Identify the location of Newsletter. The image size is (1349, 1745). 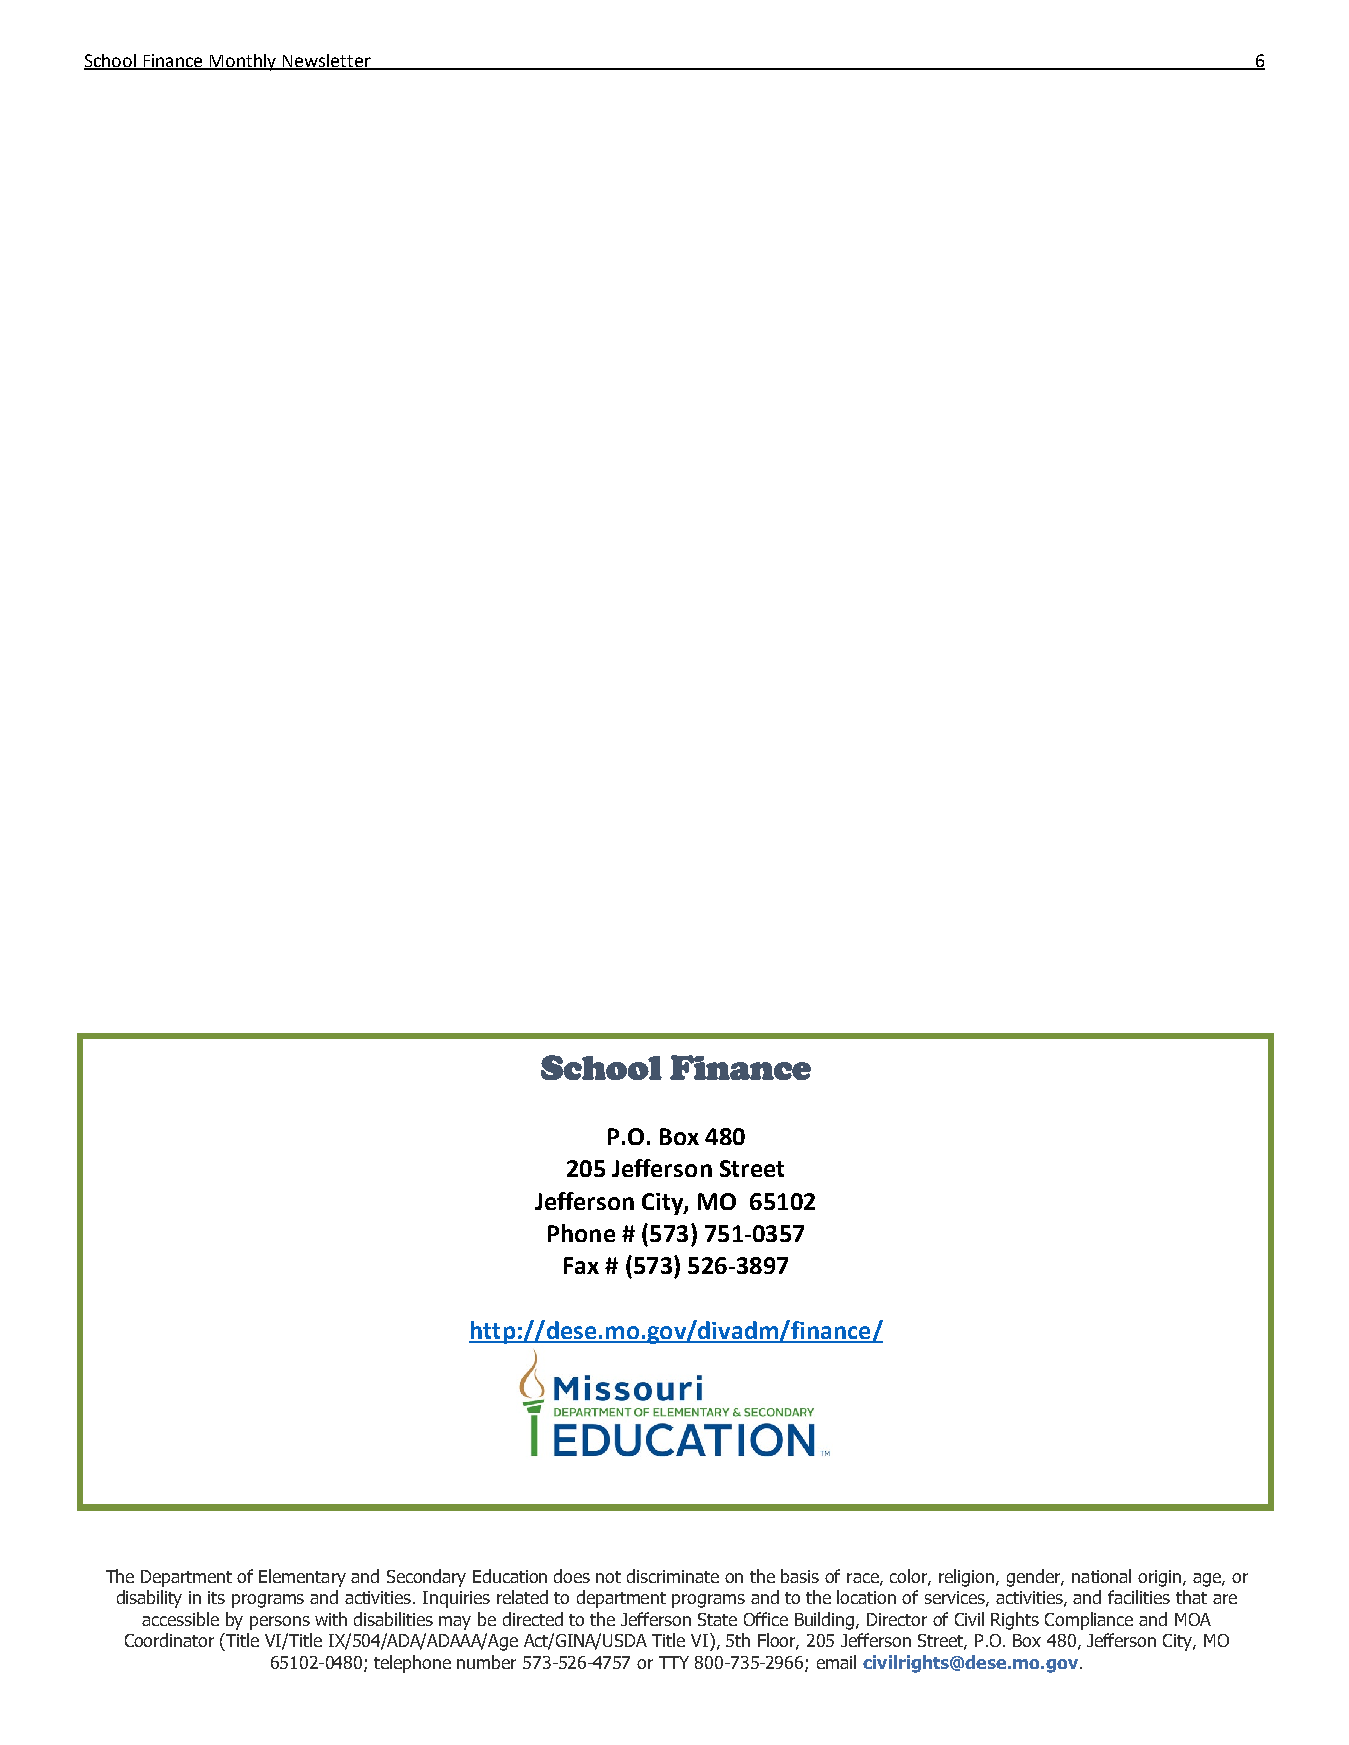
(327, 61).
